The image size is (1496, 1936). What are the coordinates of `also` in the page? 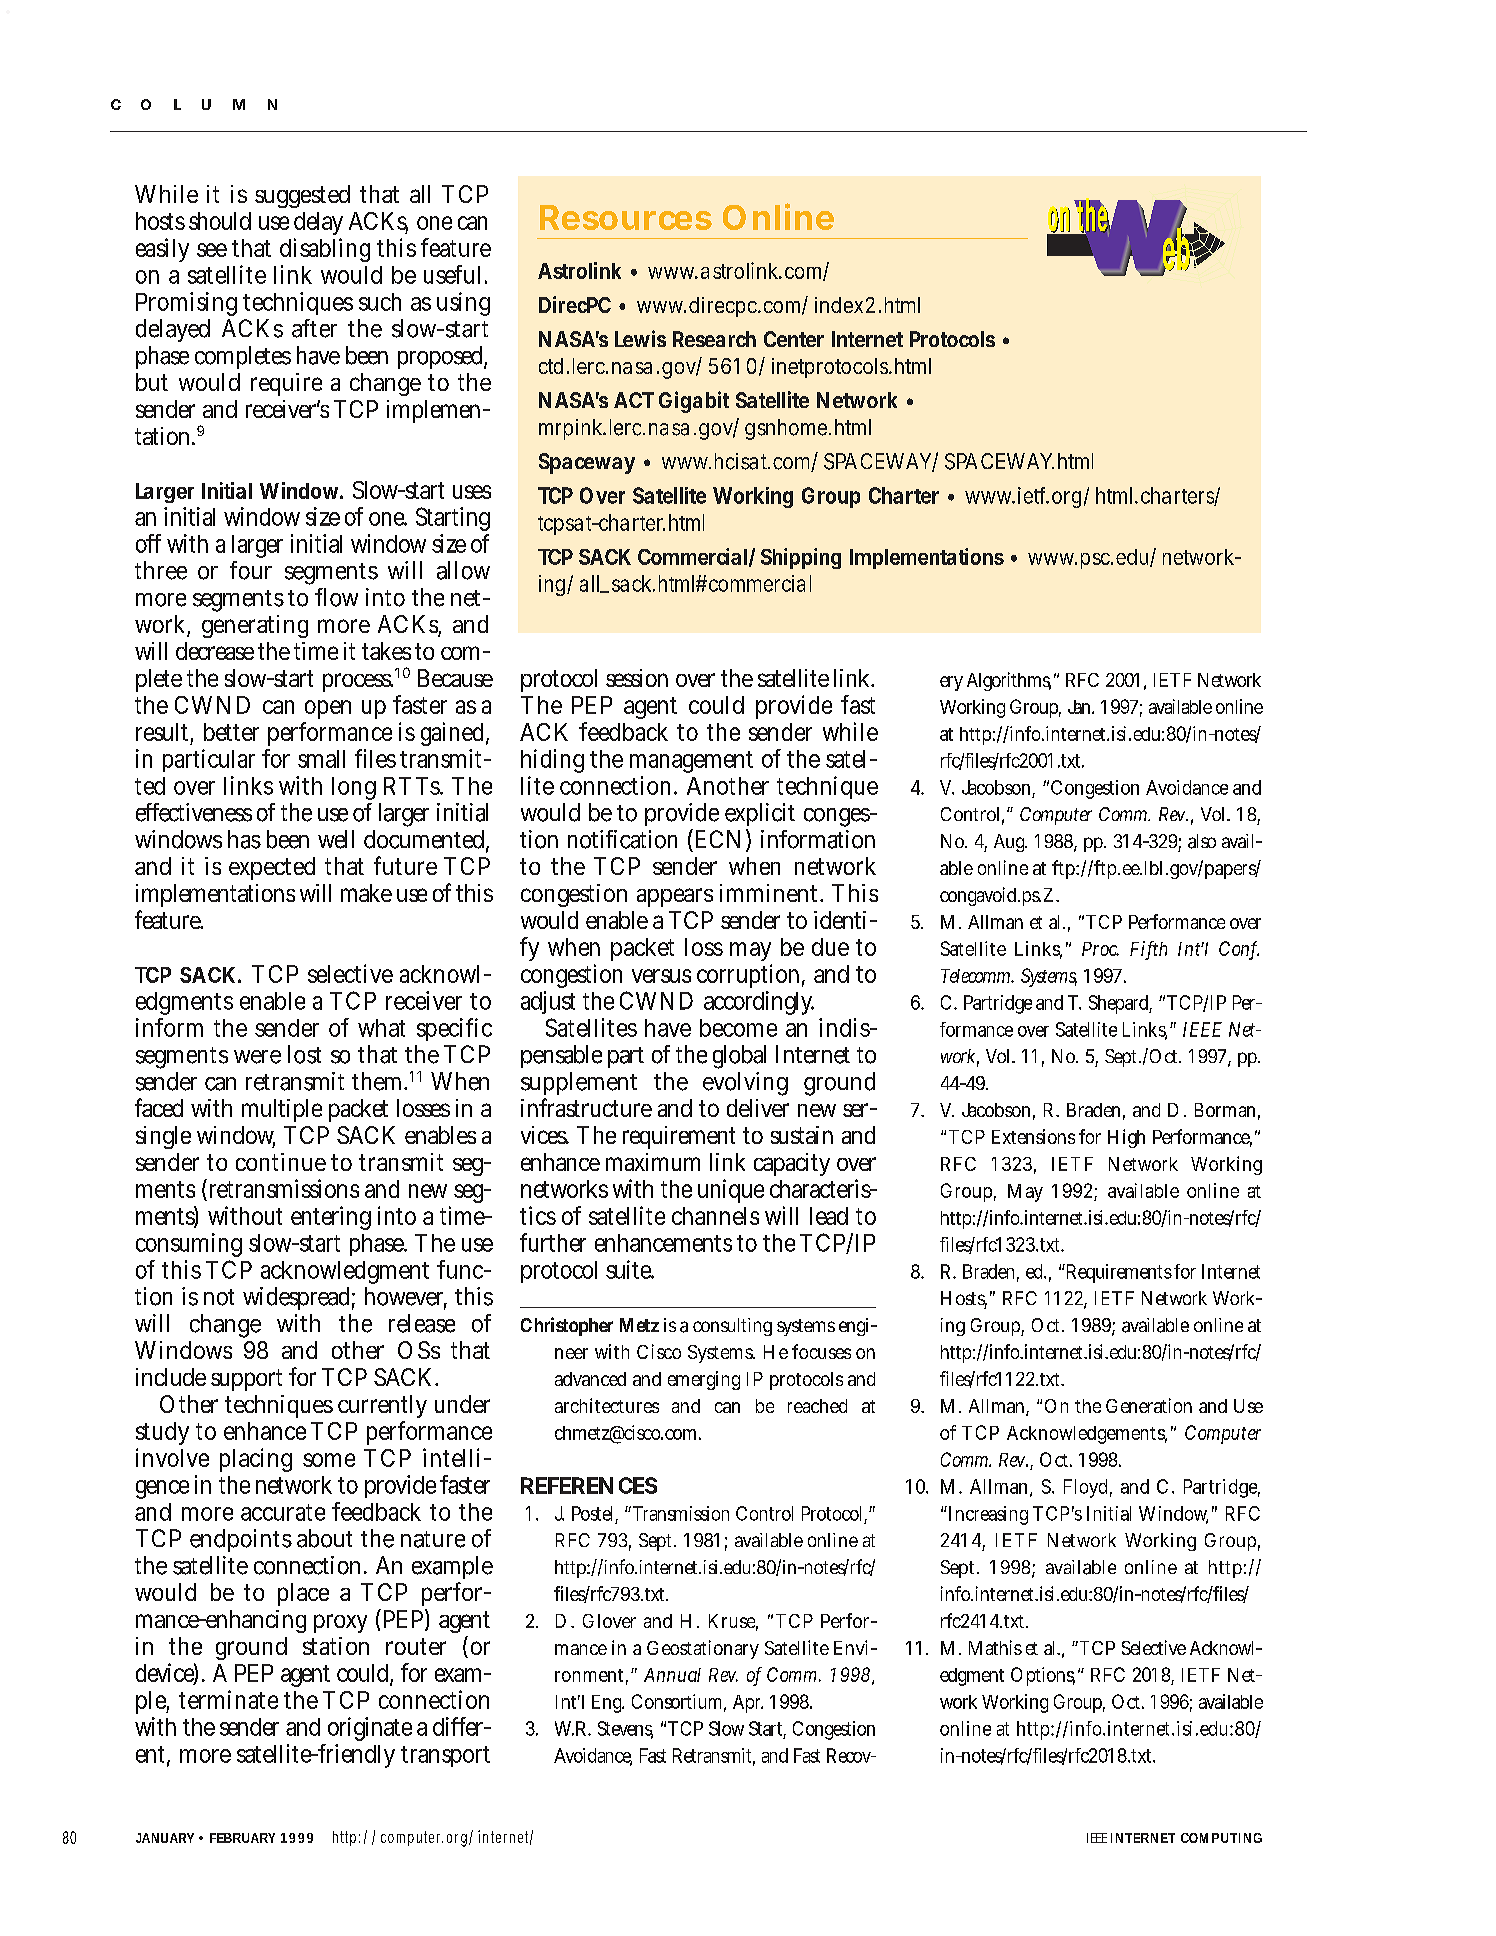 It's located at (1202, 841).
